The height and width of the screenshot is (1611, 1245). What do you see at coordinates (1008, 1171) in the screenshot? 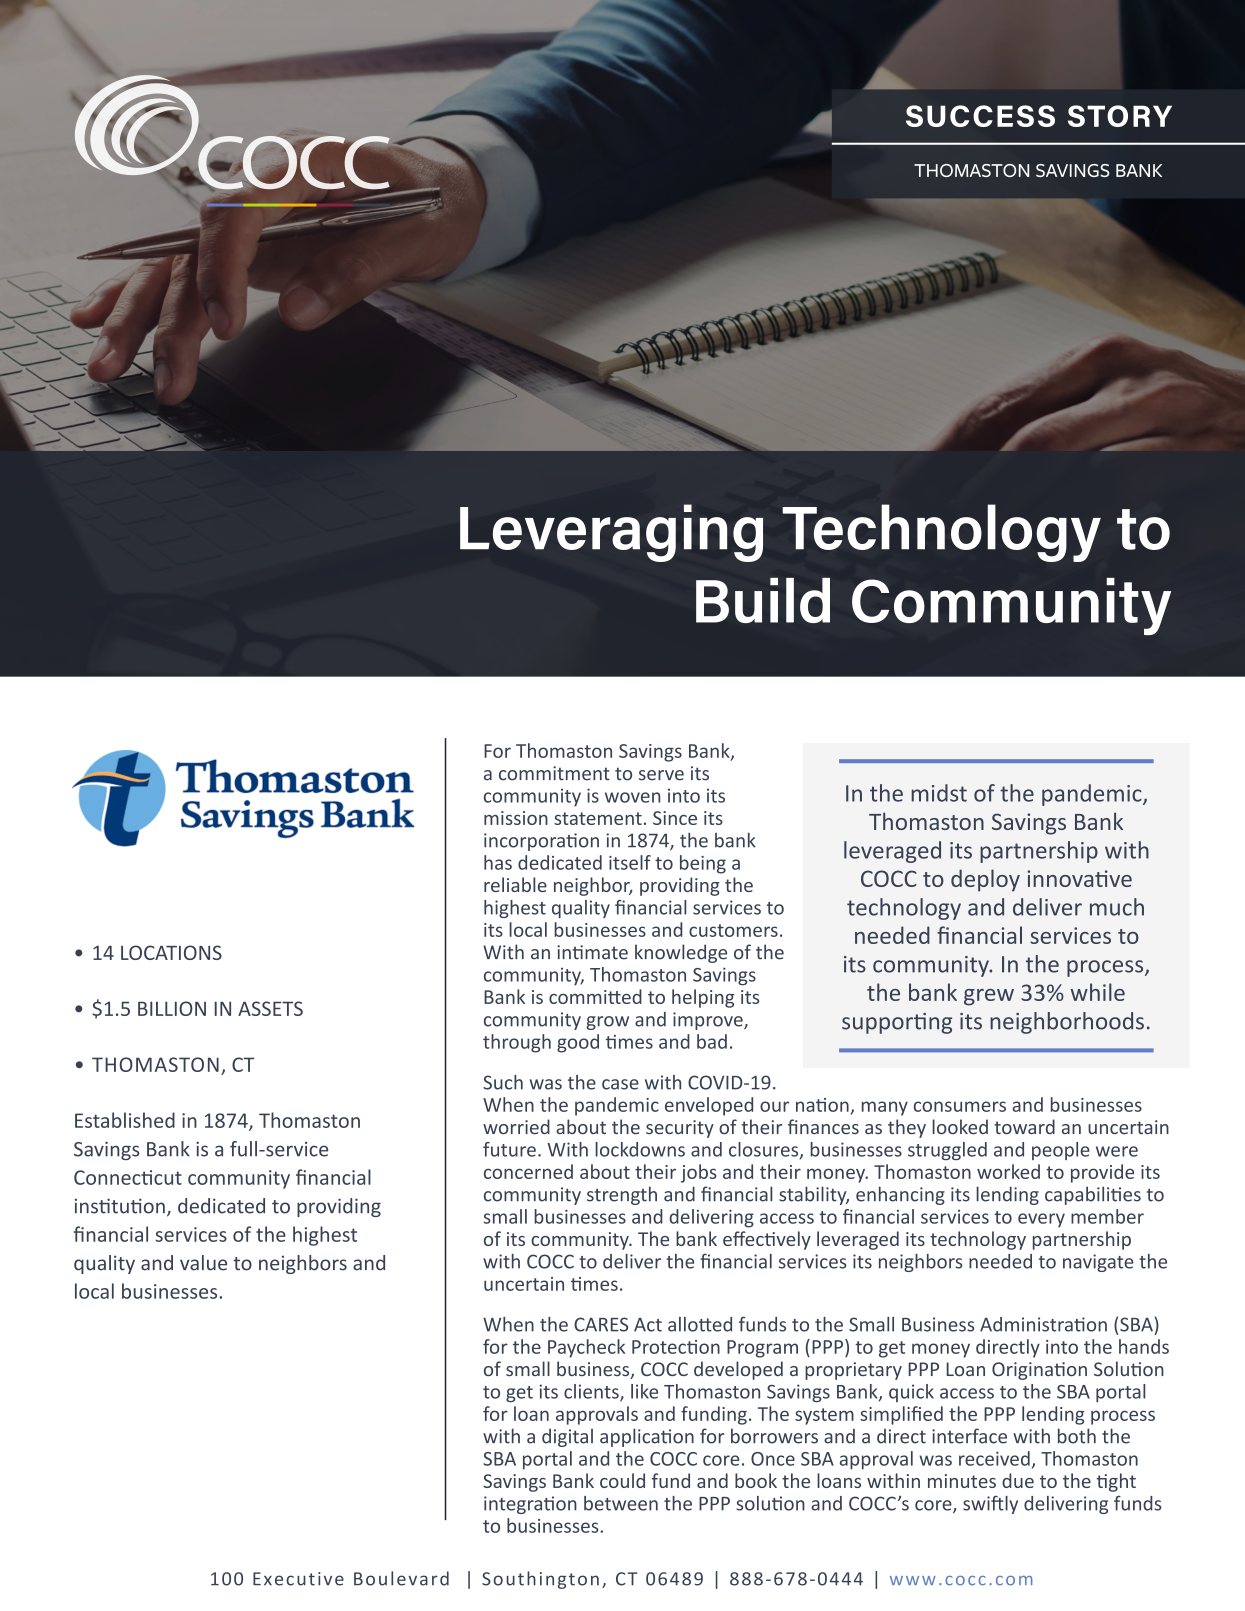
I see `worked` at bounding box center [1008, 1171].
